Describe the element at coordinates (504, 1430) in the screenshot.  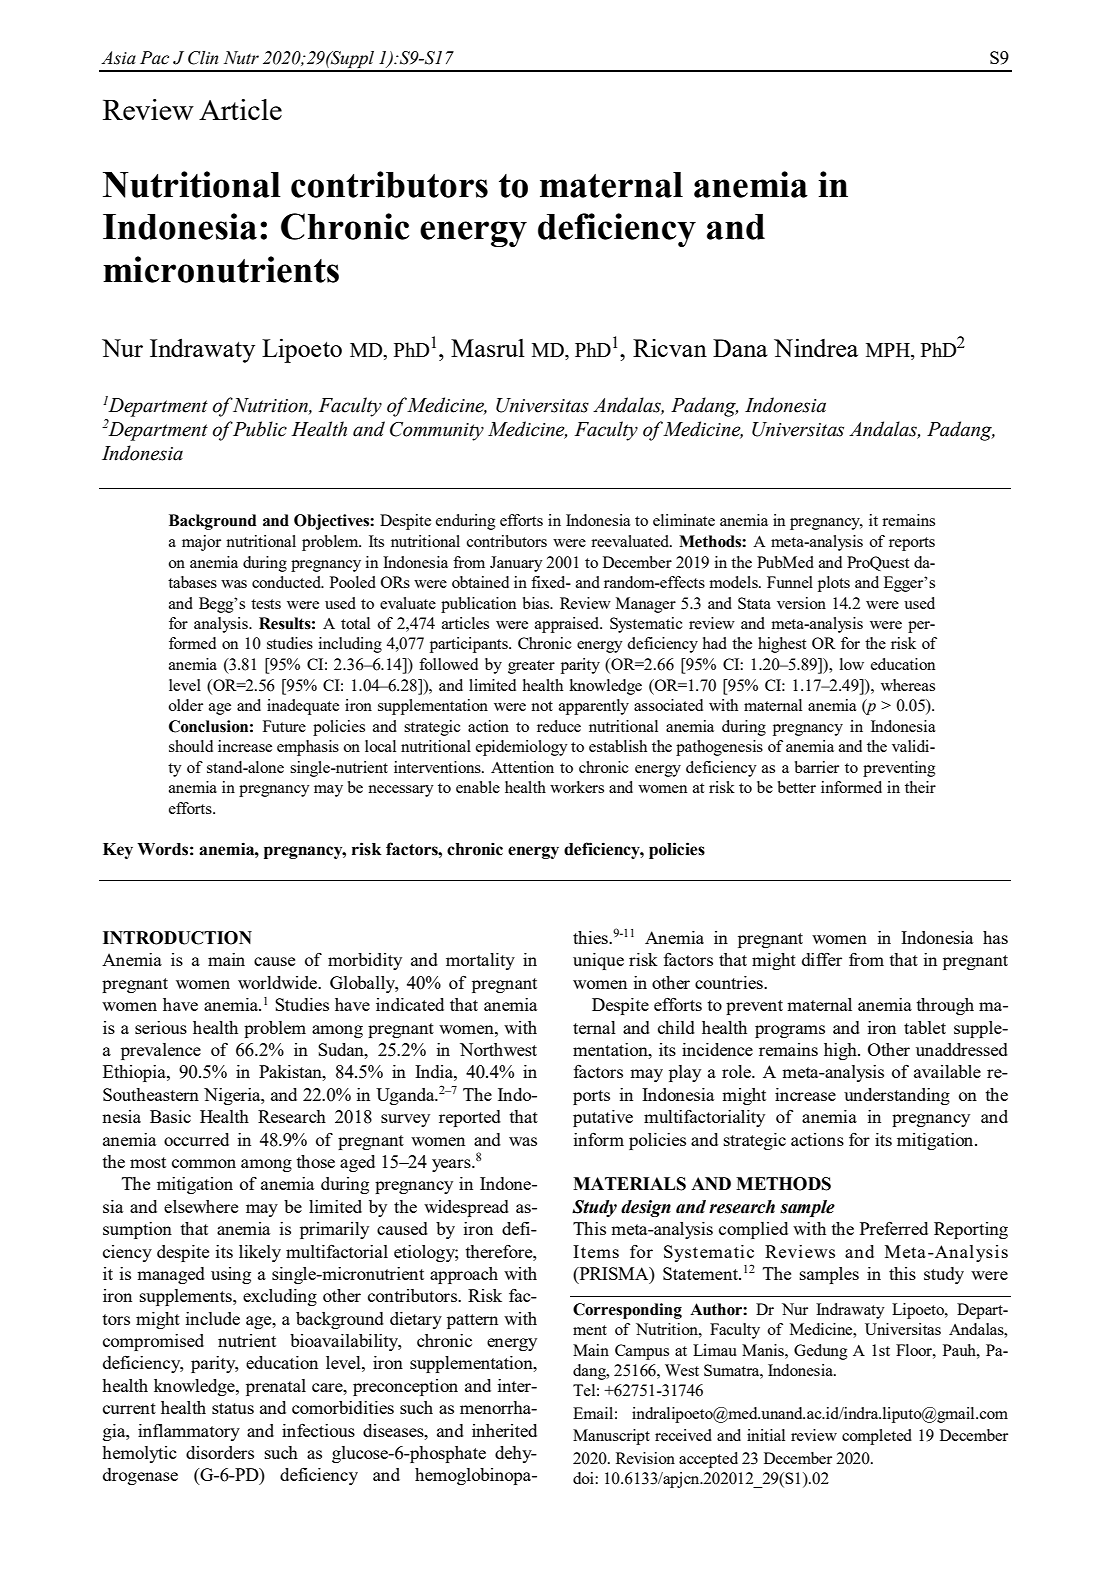
I see `inherited` at that location.
